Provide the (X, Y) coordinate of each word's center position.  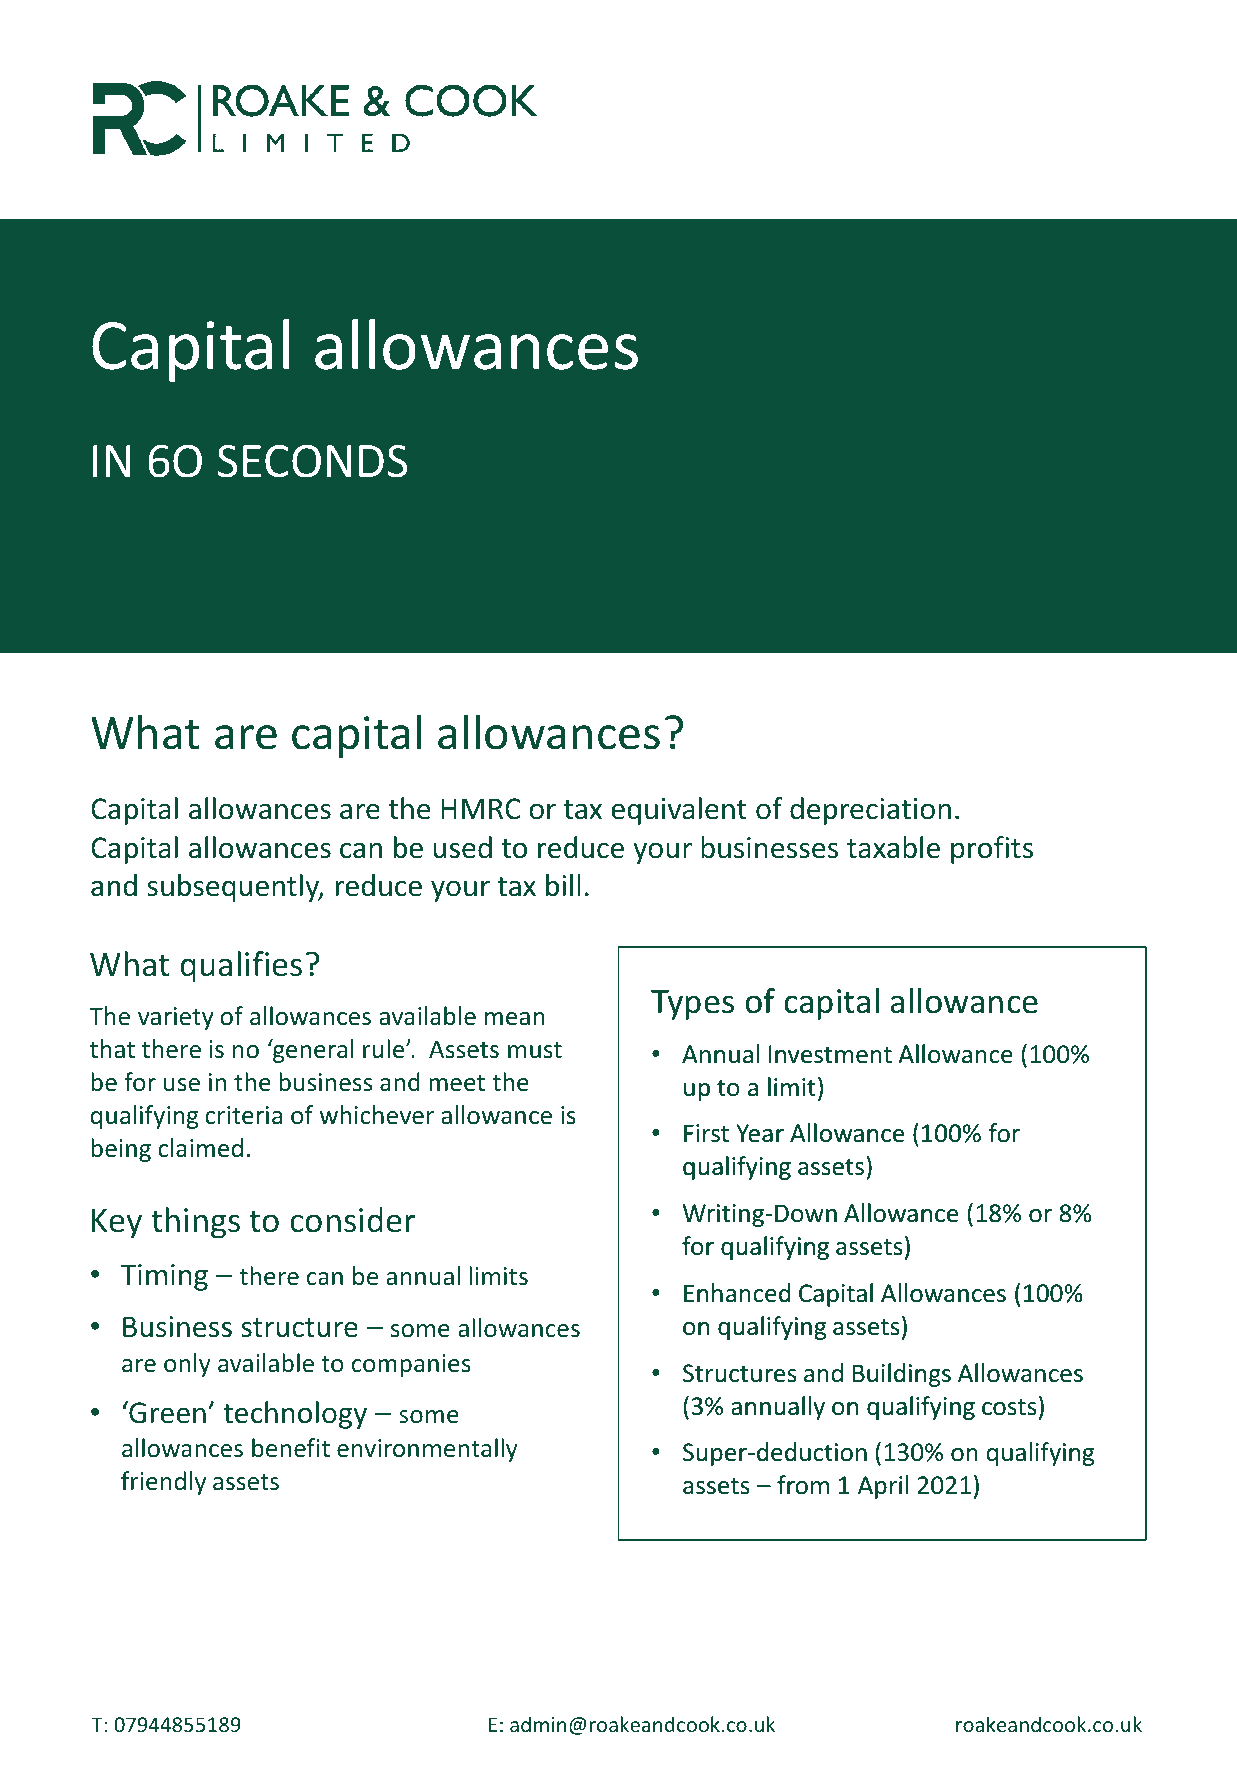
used (463, 847)
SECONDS (313, 461)
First (706, 1133)
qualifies (241, 967)
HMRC (481, 808)
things (195, 1223)
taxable (893, 847)
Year (760, 1133)
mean (514, 1018)
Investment (830, 1054)
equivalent (679, 811)
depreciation (870, 811)
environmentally (427, 1450)
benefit (291, 1447)
